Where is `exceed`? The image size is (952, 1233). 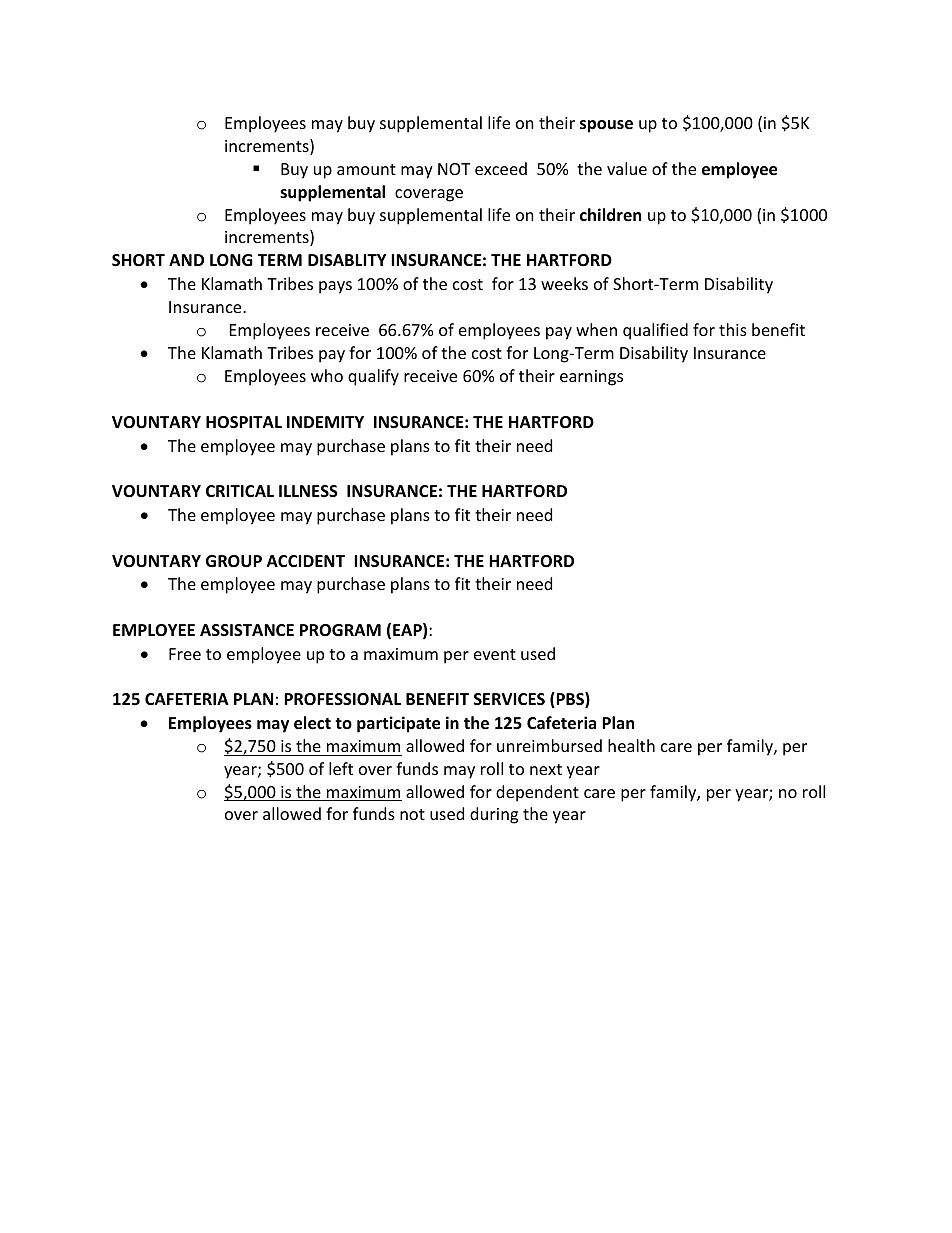
exceed is located at coordinates (501, 168).
